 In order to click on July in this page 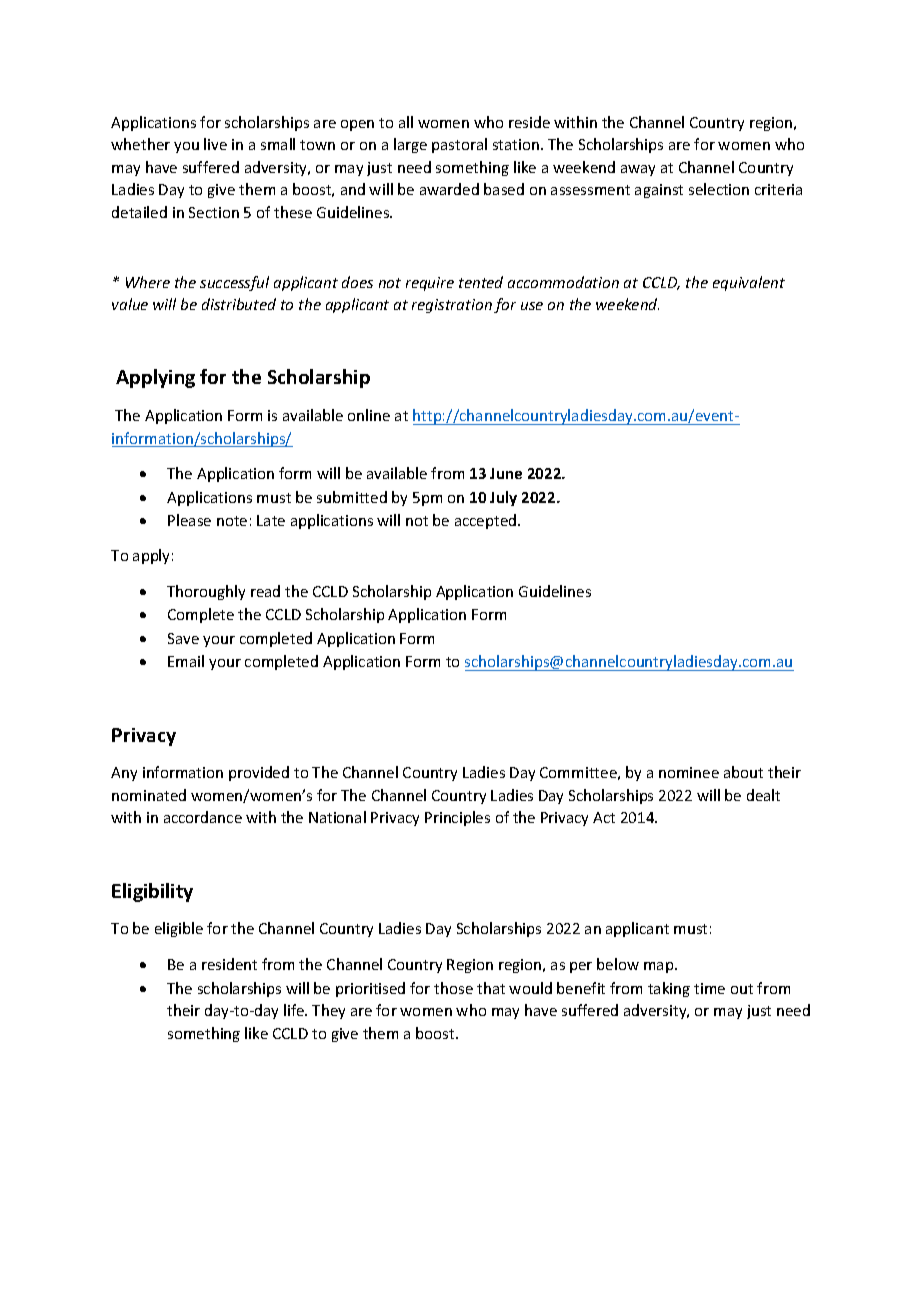, I will do `click(503, 498)`.
